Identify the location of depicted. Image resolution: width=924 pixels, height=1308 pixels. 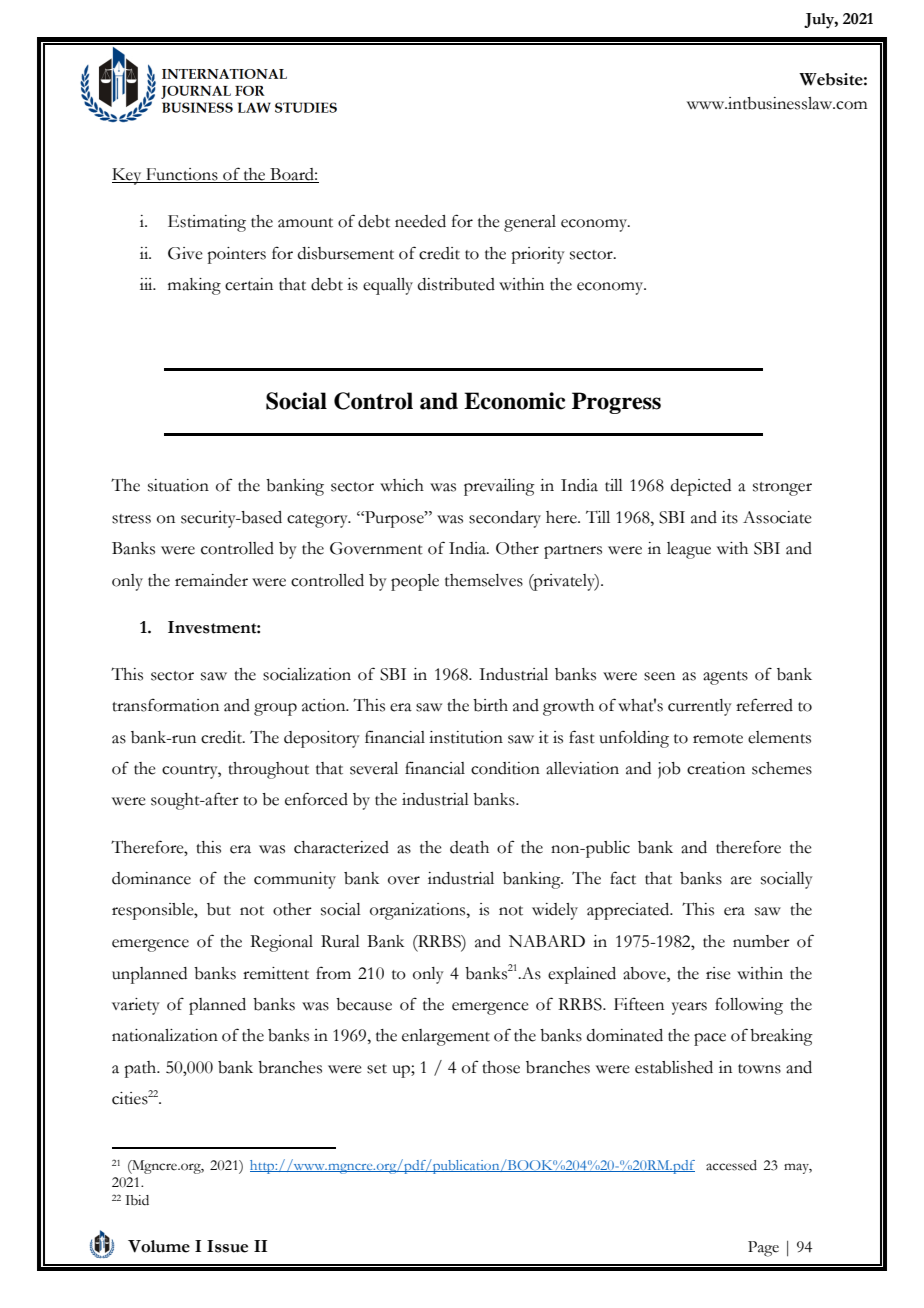
(701, 487).
